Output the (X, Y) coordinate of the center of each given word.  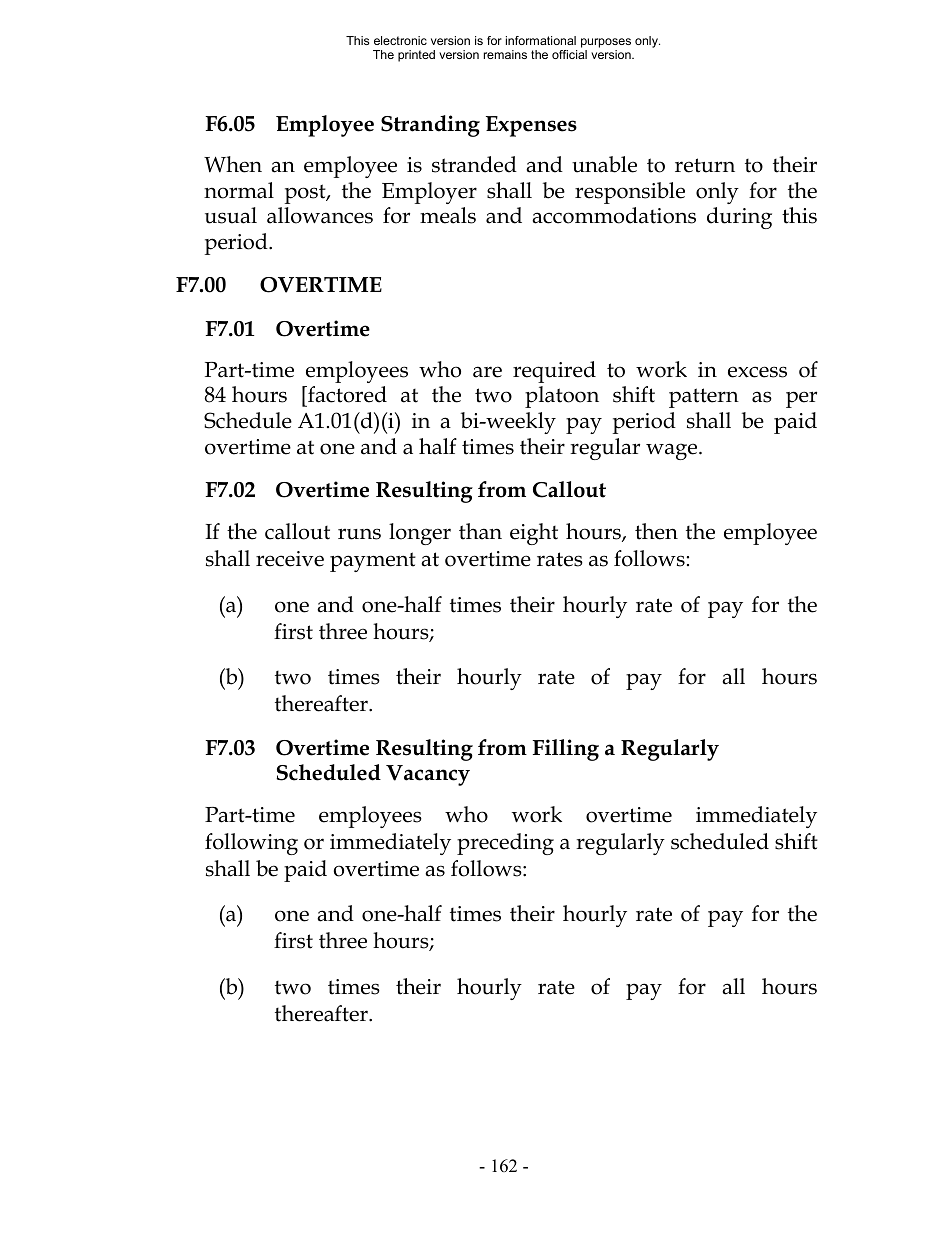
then (656, 531)
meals (448, 215)
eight (534, 534)
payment (373, 562)
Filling (566, 750)
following (251, 844)
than (480, 531)
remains (505, 54)
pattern (704, 398)
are (487, 372)
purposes (606, 43)
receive (290, 559)
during (739, 218)
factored (346, 394)
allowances (320, 215)
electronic (400, 40)
